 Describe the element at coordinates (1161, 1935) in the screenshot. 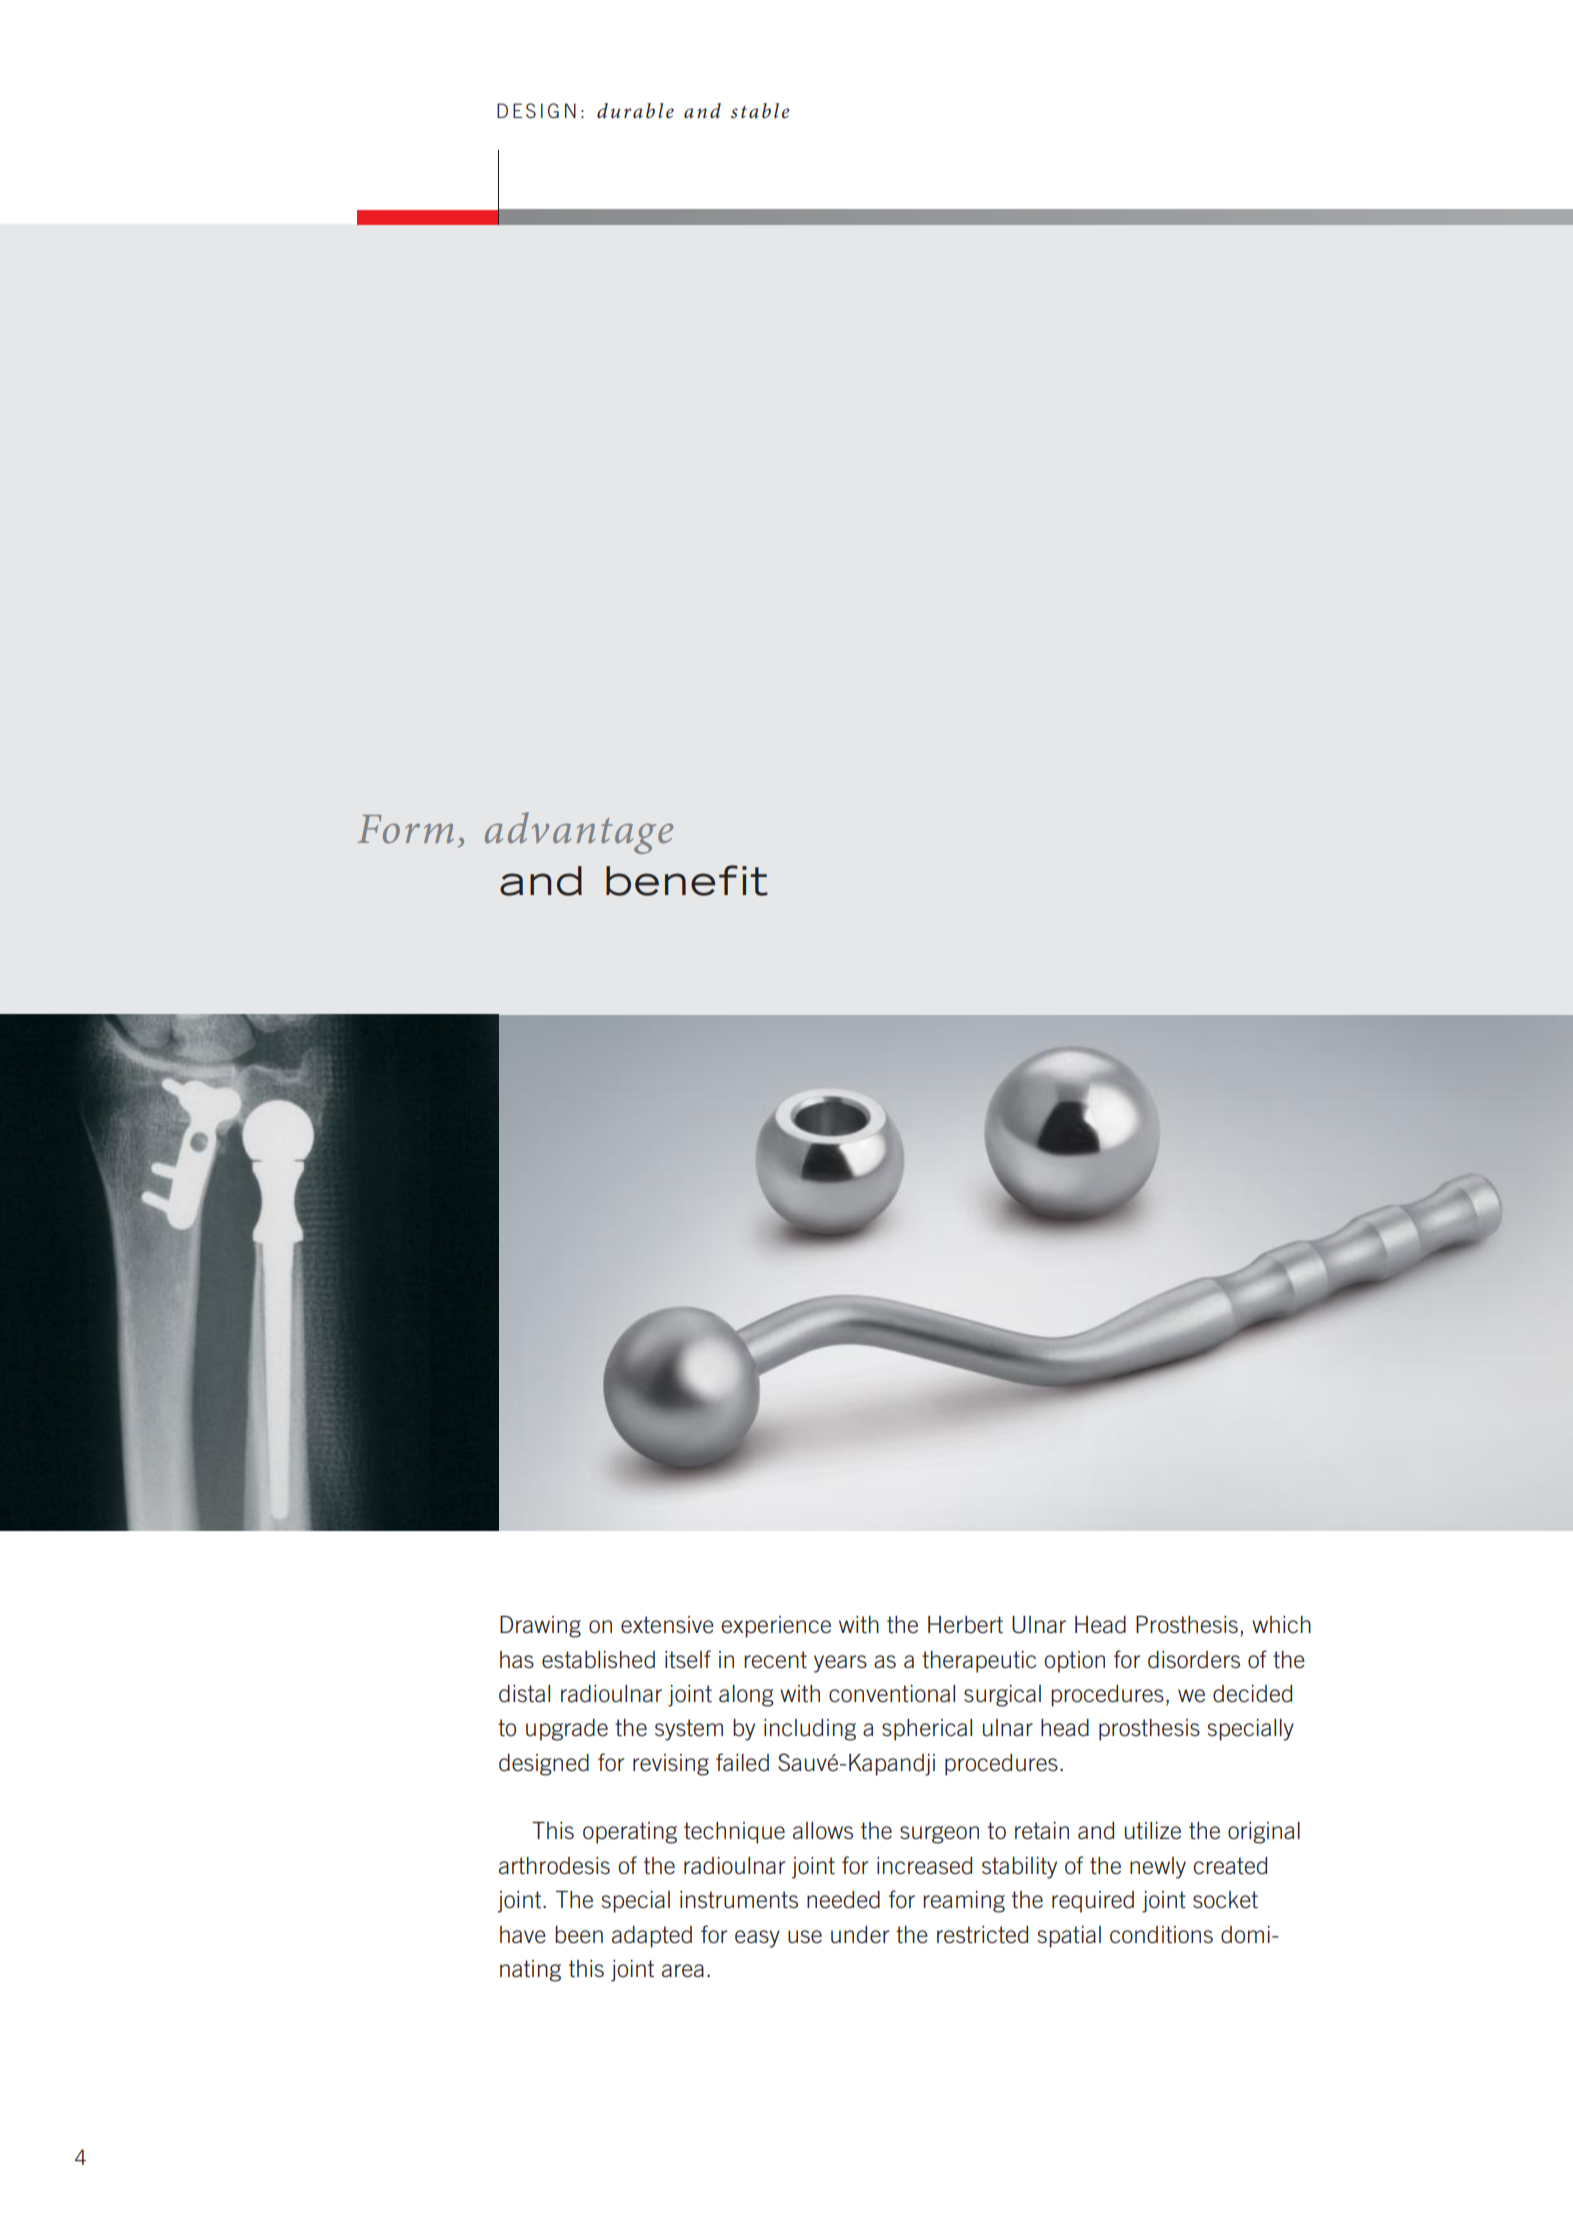

I see `conditions` at that location.
